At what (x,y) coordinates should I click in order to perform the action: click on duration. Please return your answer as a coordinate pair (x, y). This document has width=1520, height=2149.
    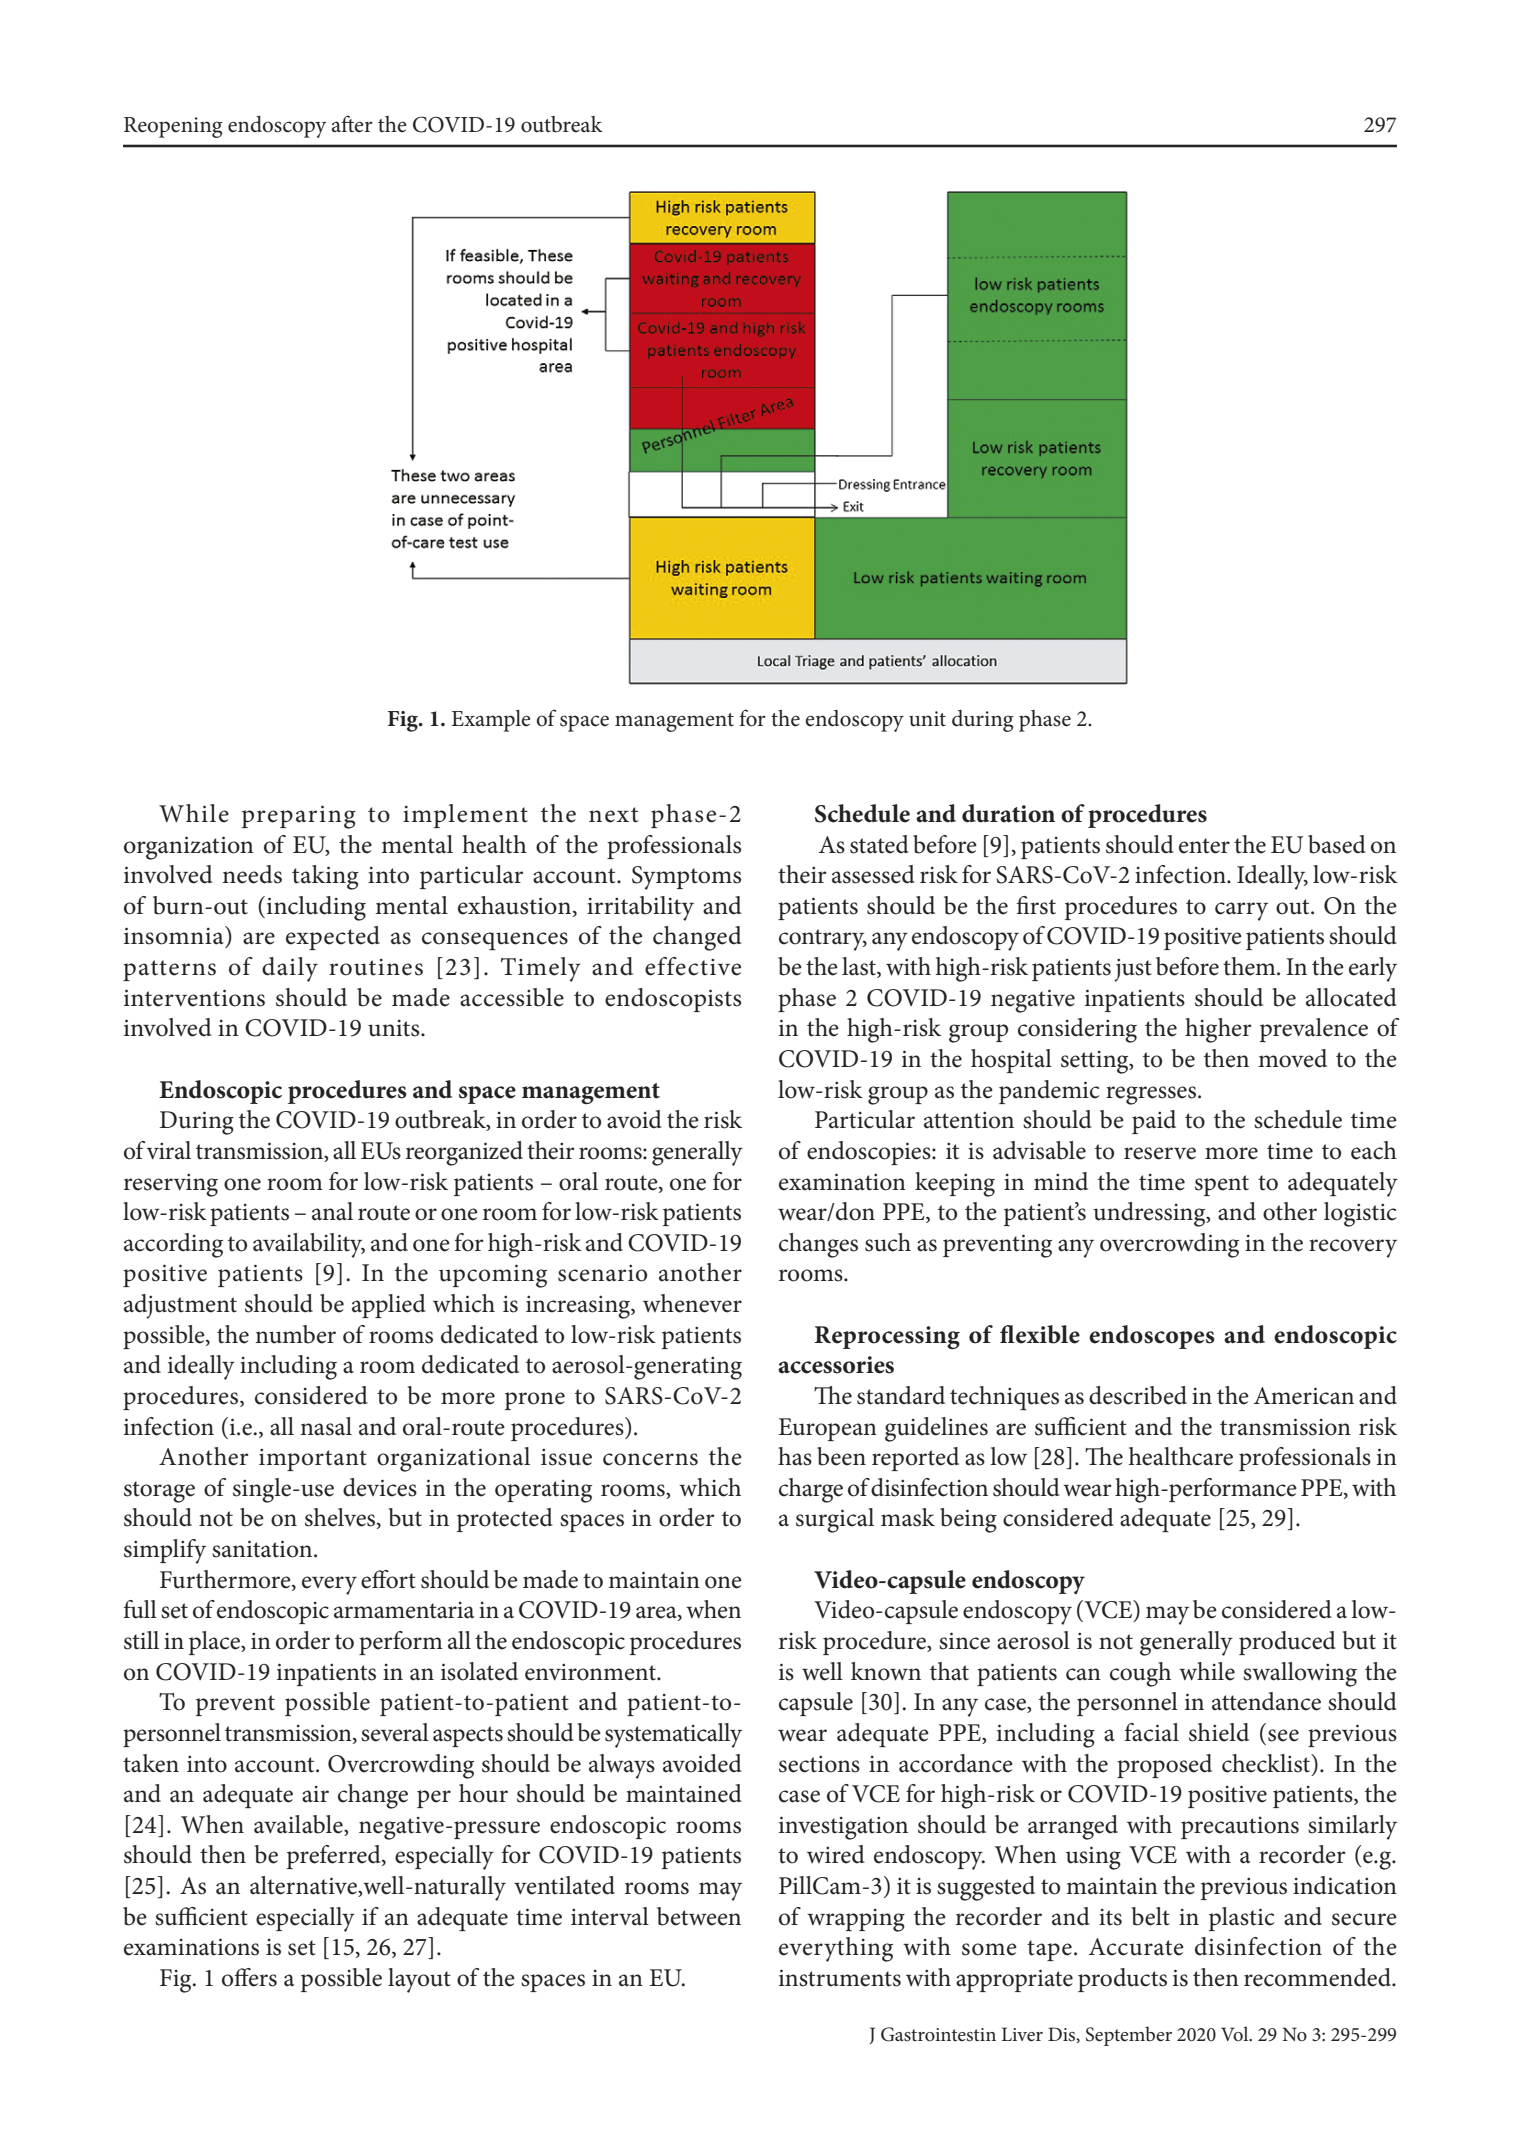
    Looking at the image, I should click on (1008, 813).
